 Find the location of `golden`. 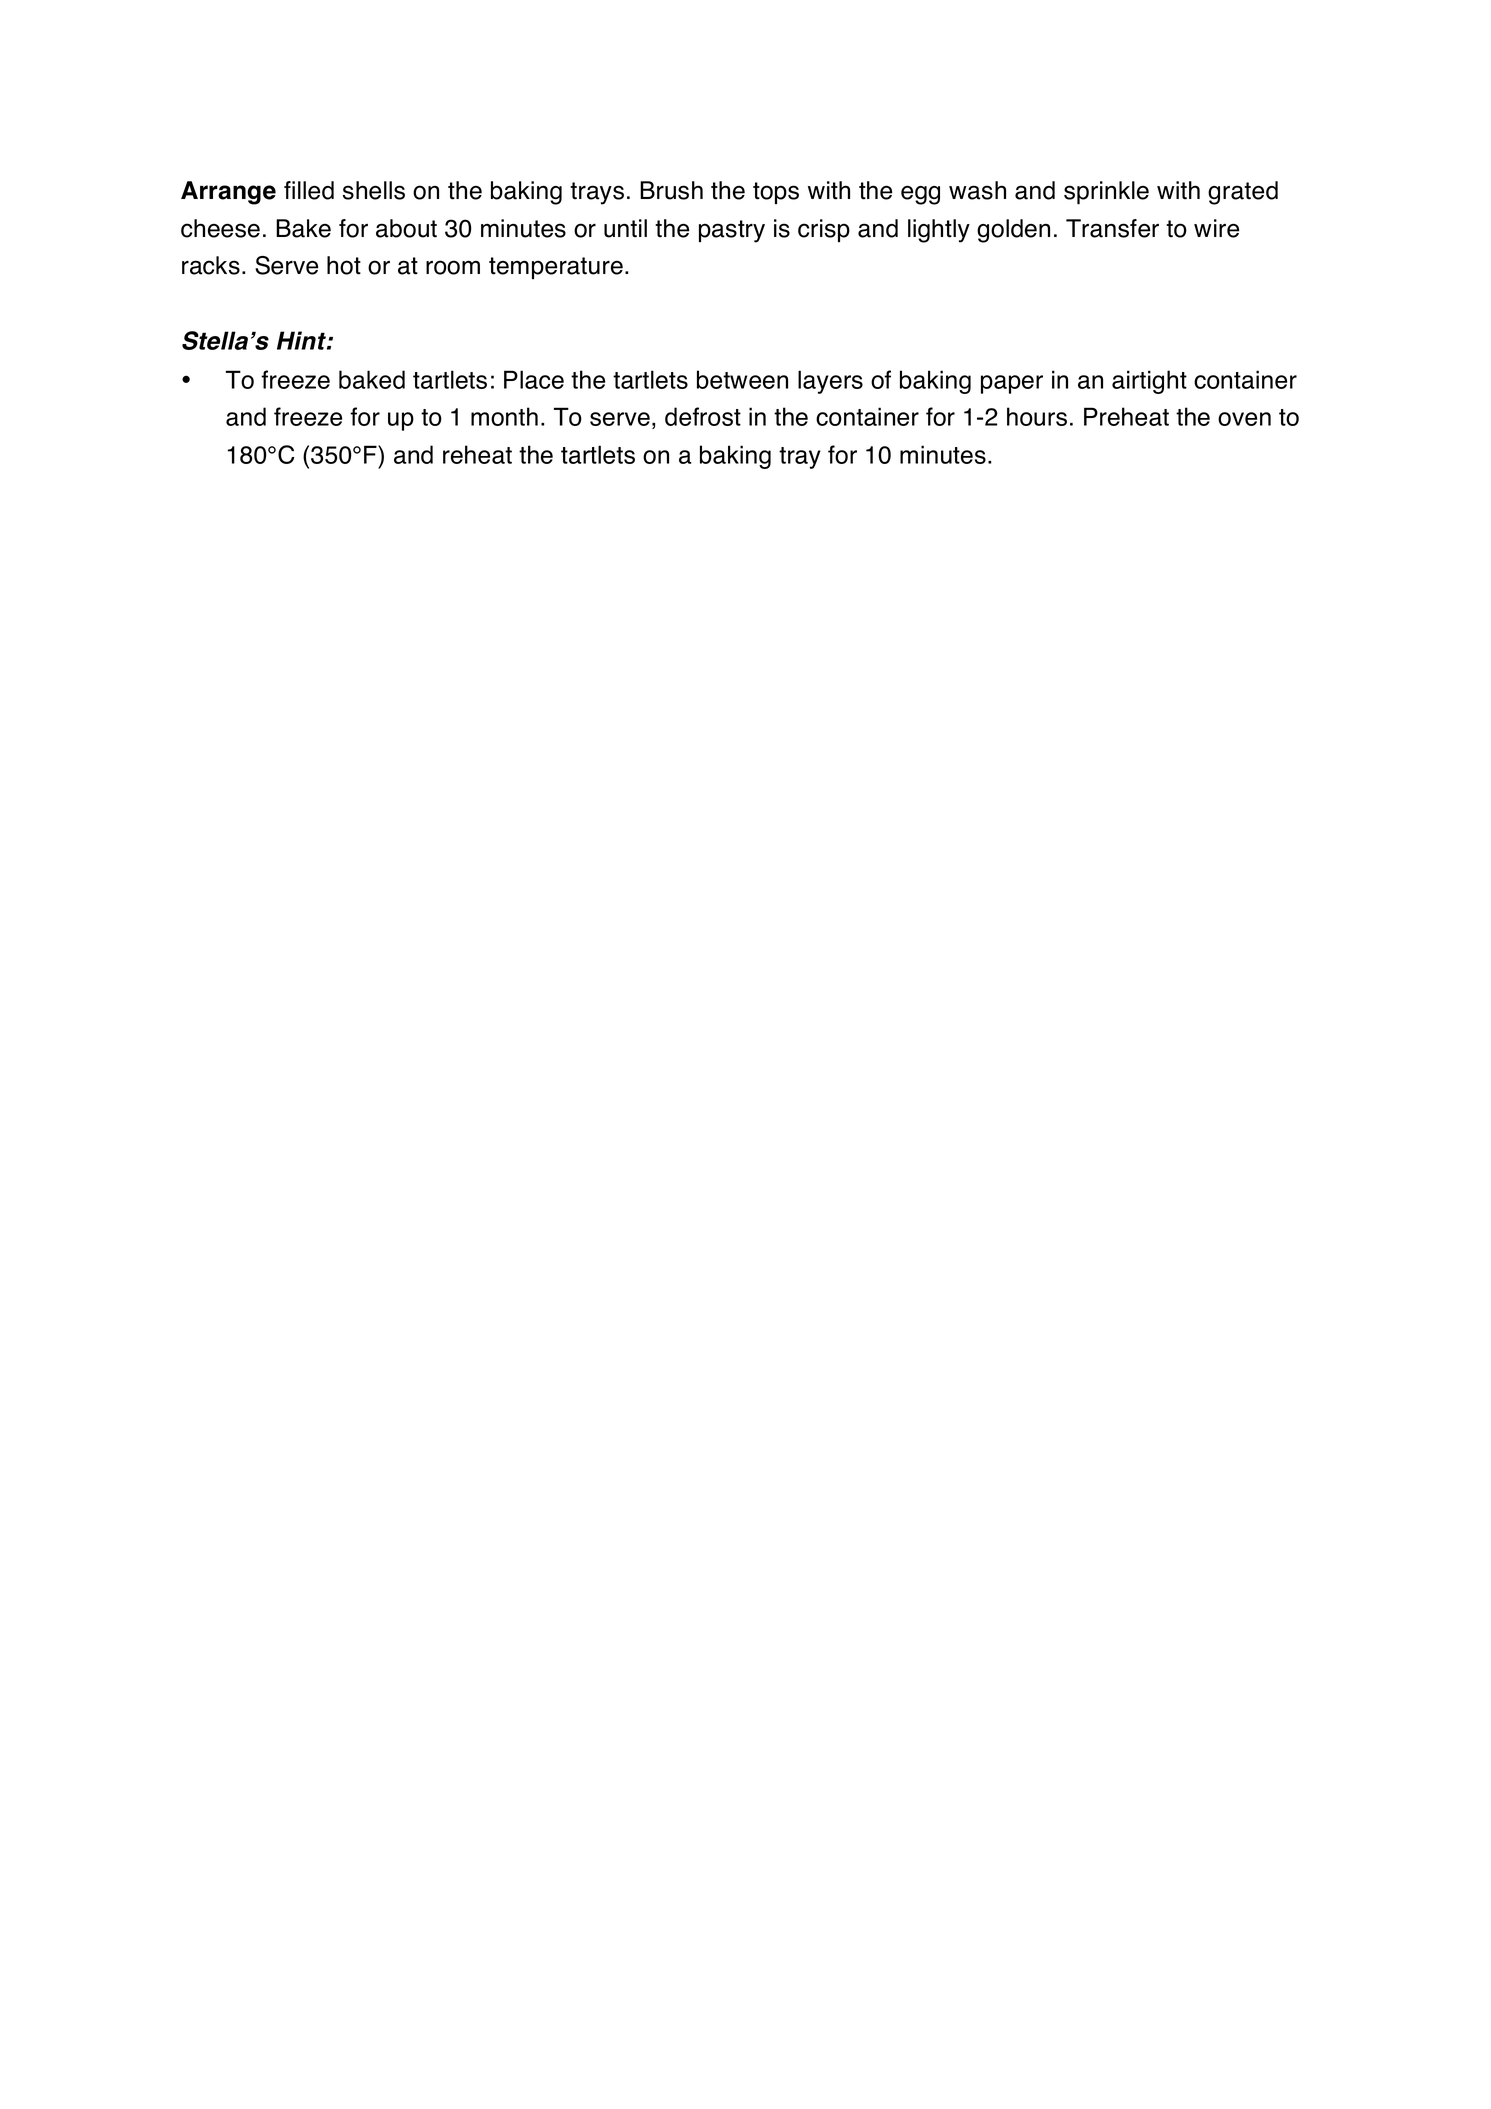

golden is located at coordinates (1013, 231).
